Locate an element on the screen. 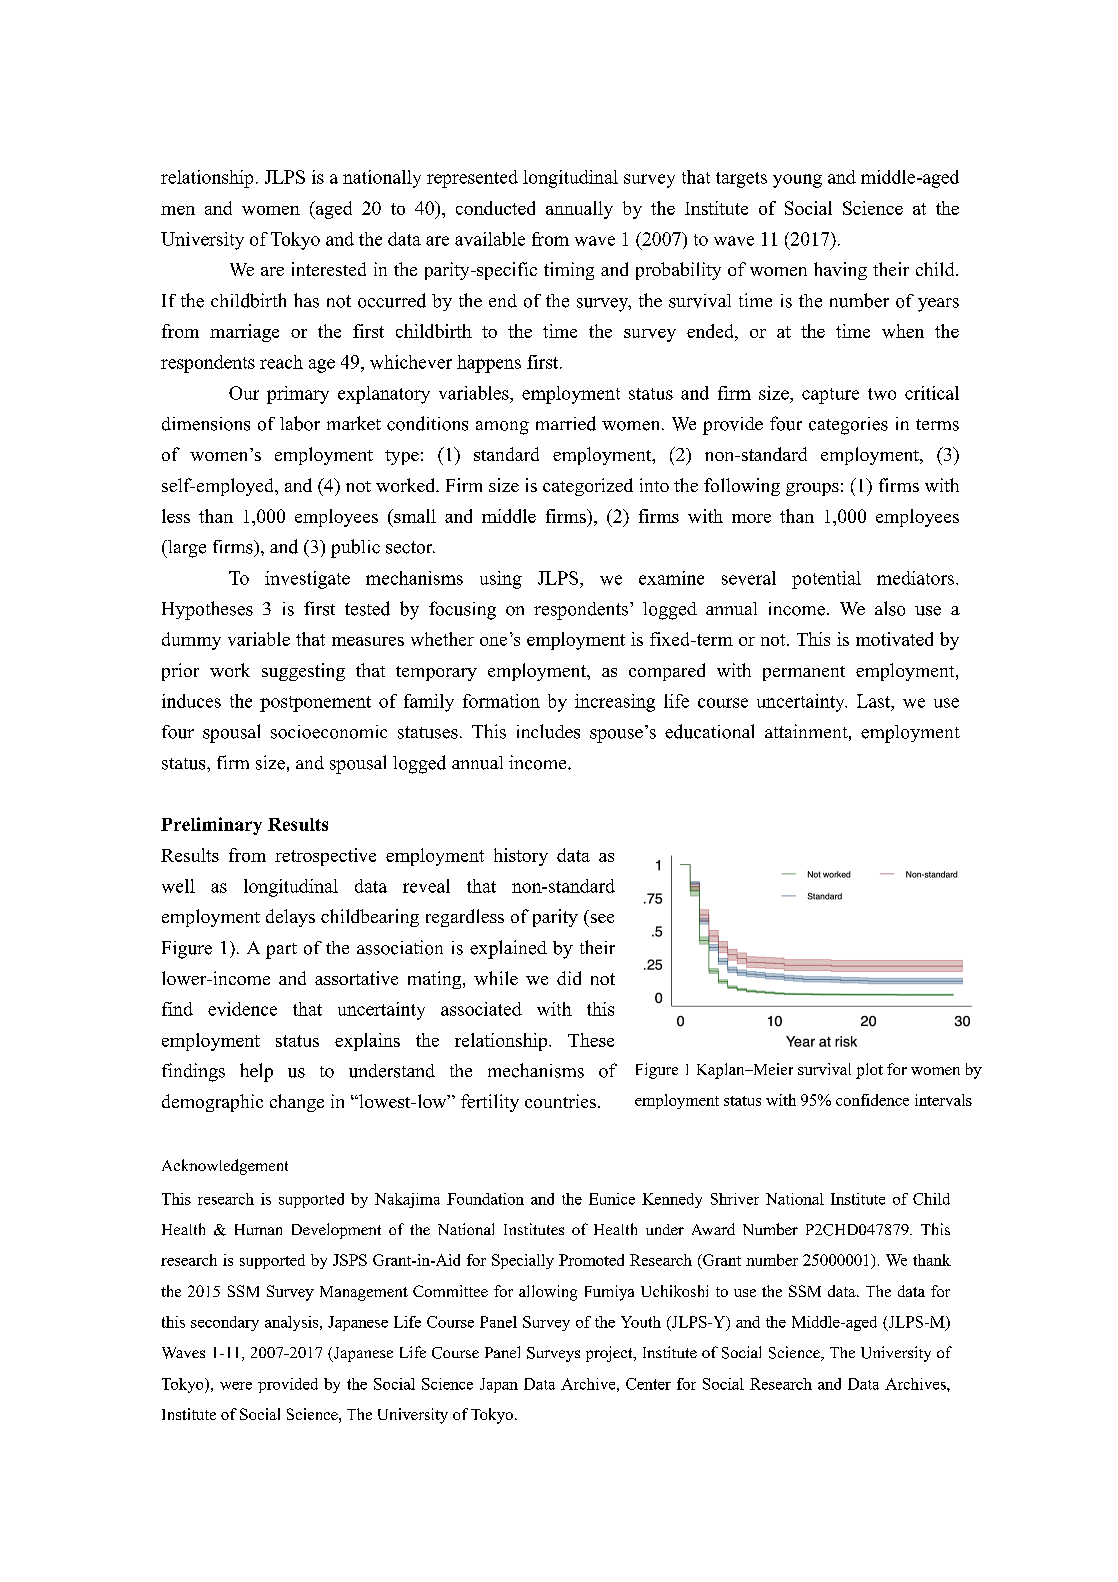  change is located at coordinates (297, 1103).
